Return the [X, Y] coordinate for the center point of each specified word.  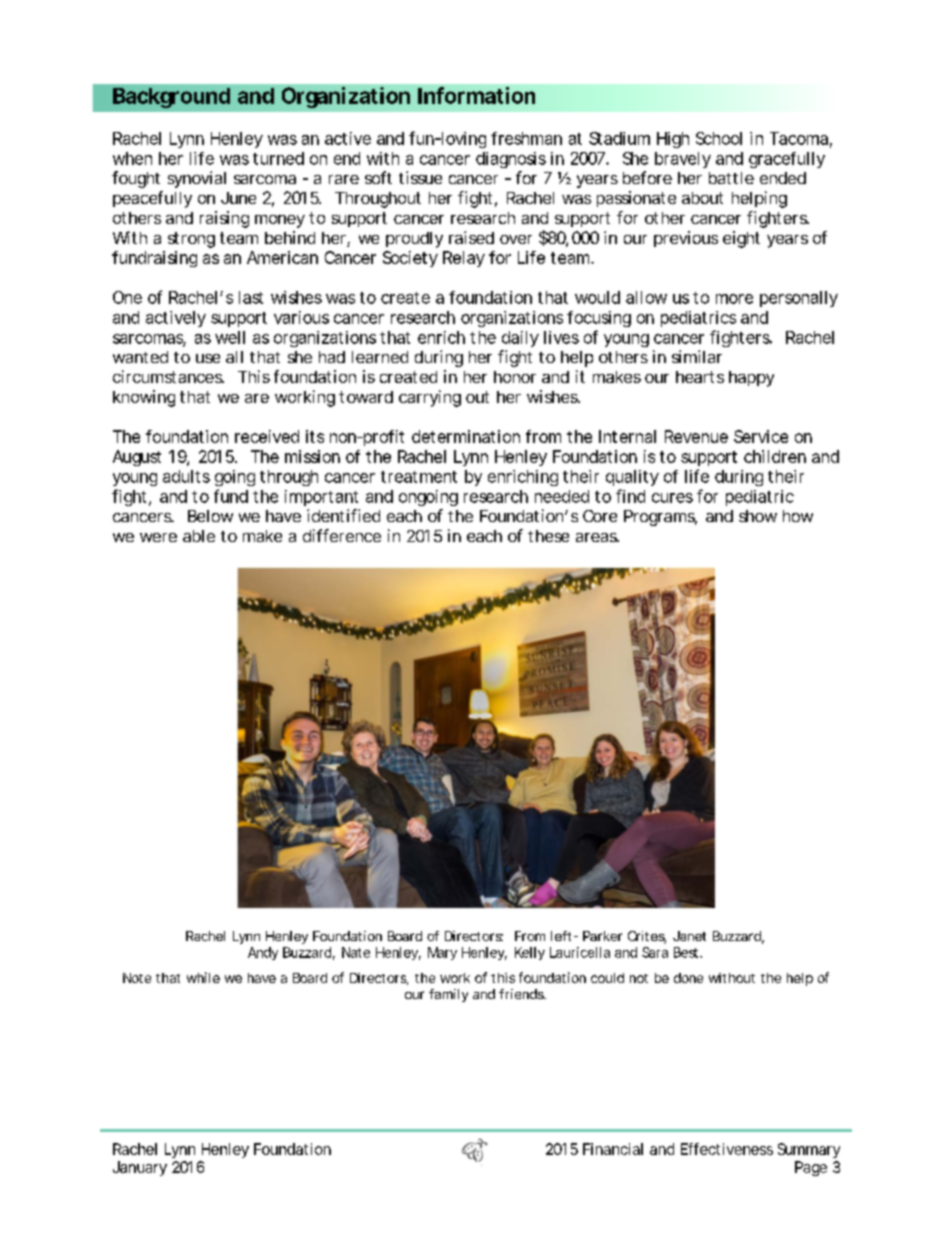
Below [210, 516]
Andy [263, 953]
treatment [419, 477]
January [140, 1168]
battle [731, 178]
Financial [613, 1149]
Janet [689, 936]
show [758, 516]
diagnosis [511, 160]
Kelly [530, 953]
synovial [197, 179]
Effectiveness [727, 1149]
